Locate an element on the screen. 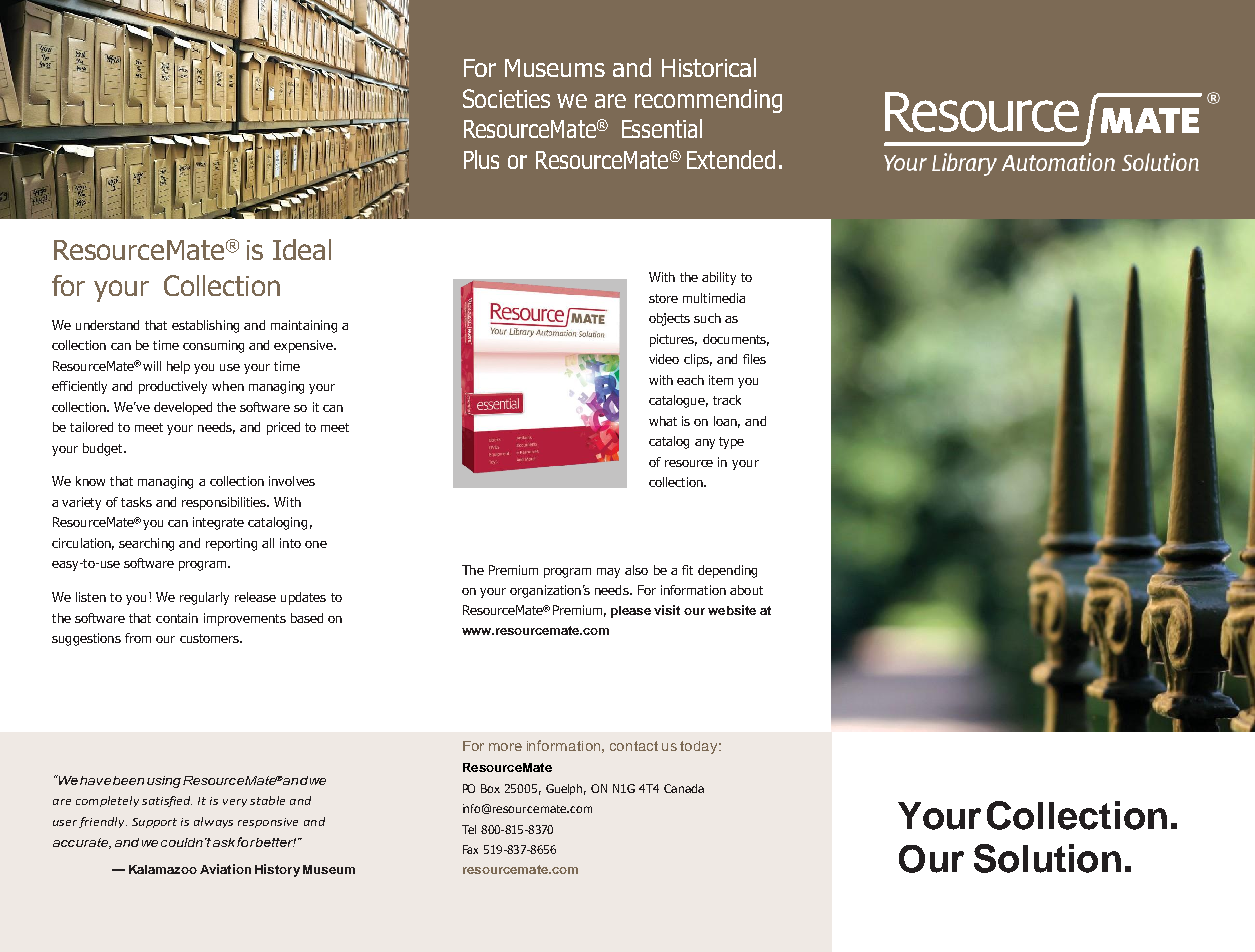 Image resolution: width=1255 pixels, height=952 pixels. Kalamazoo is located at coordinates (163, 869).
